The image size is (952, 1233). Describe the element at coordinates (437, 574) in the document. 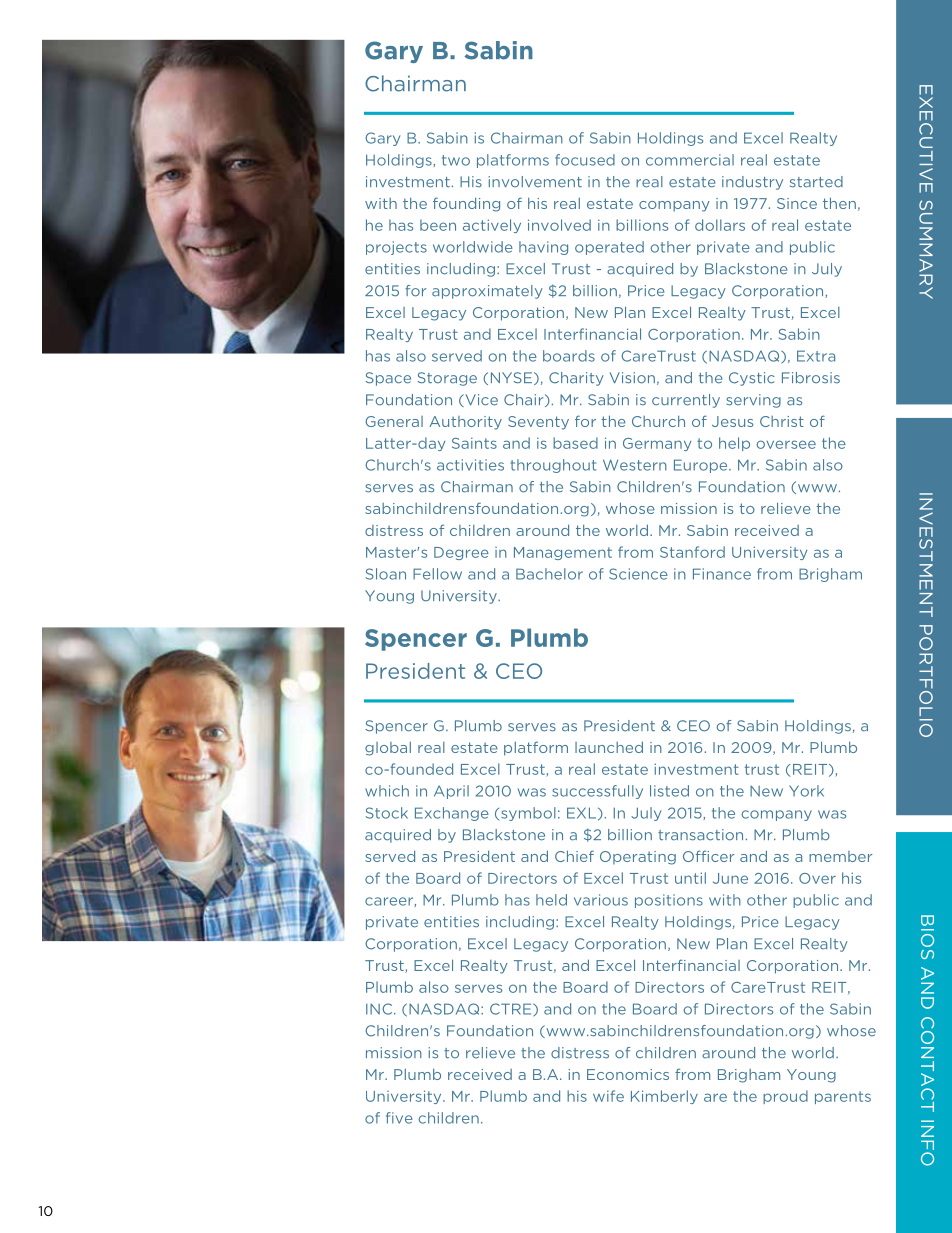

I see `Fellow` at that location.
